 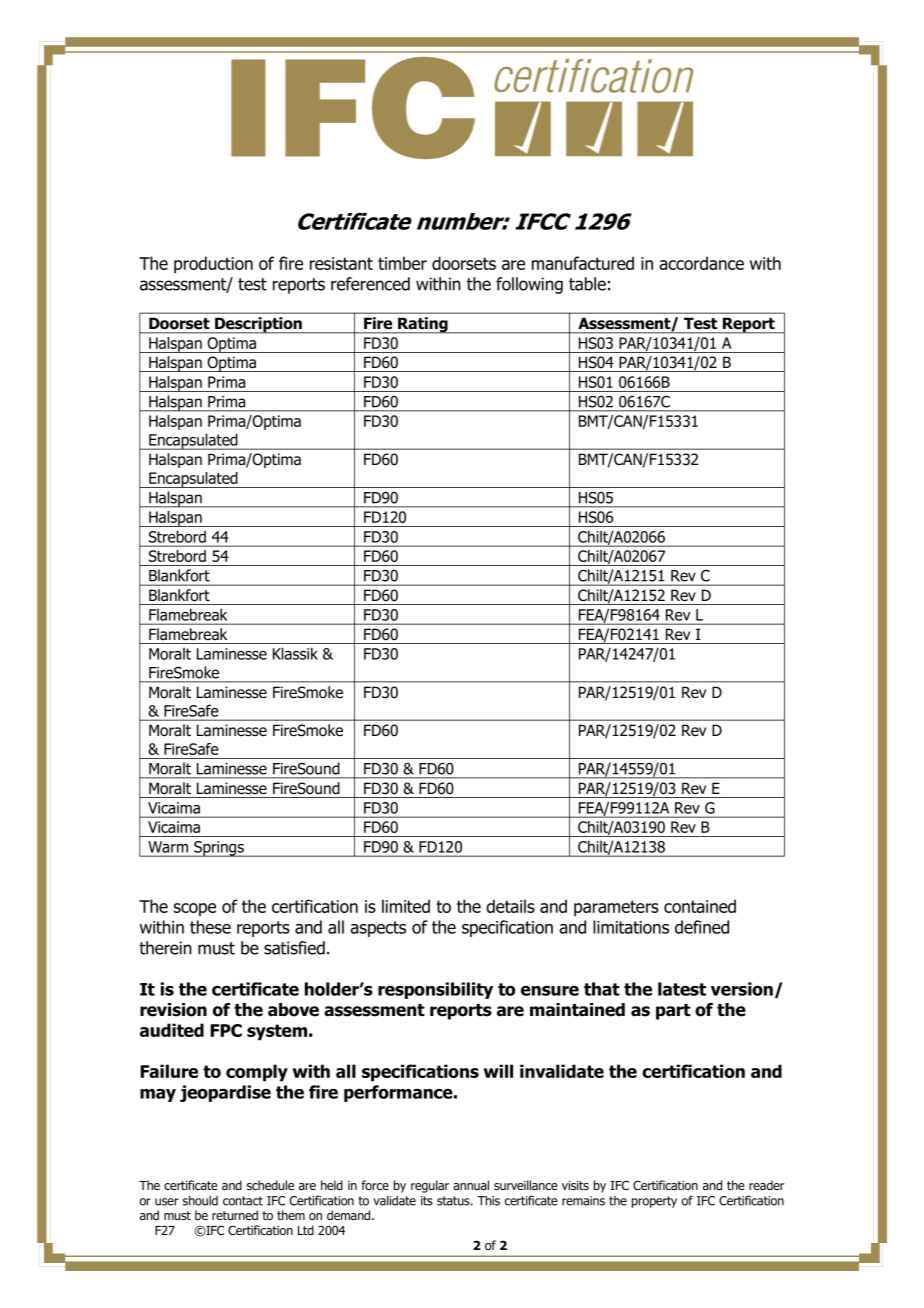 What do you see at coordinates (510, 906) in the screenshot?
I see `details` at bounding box center [510, 906].
